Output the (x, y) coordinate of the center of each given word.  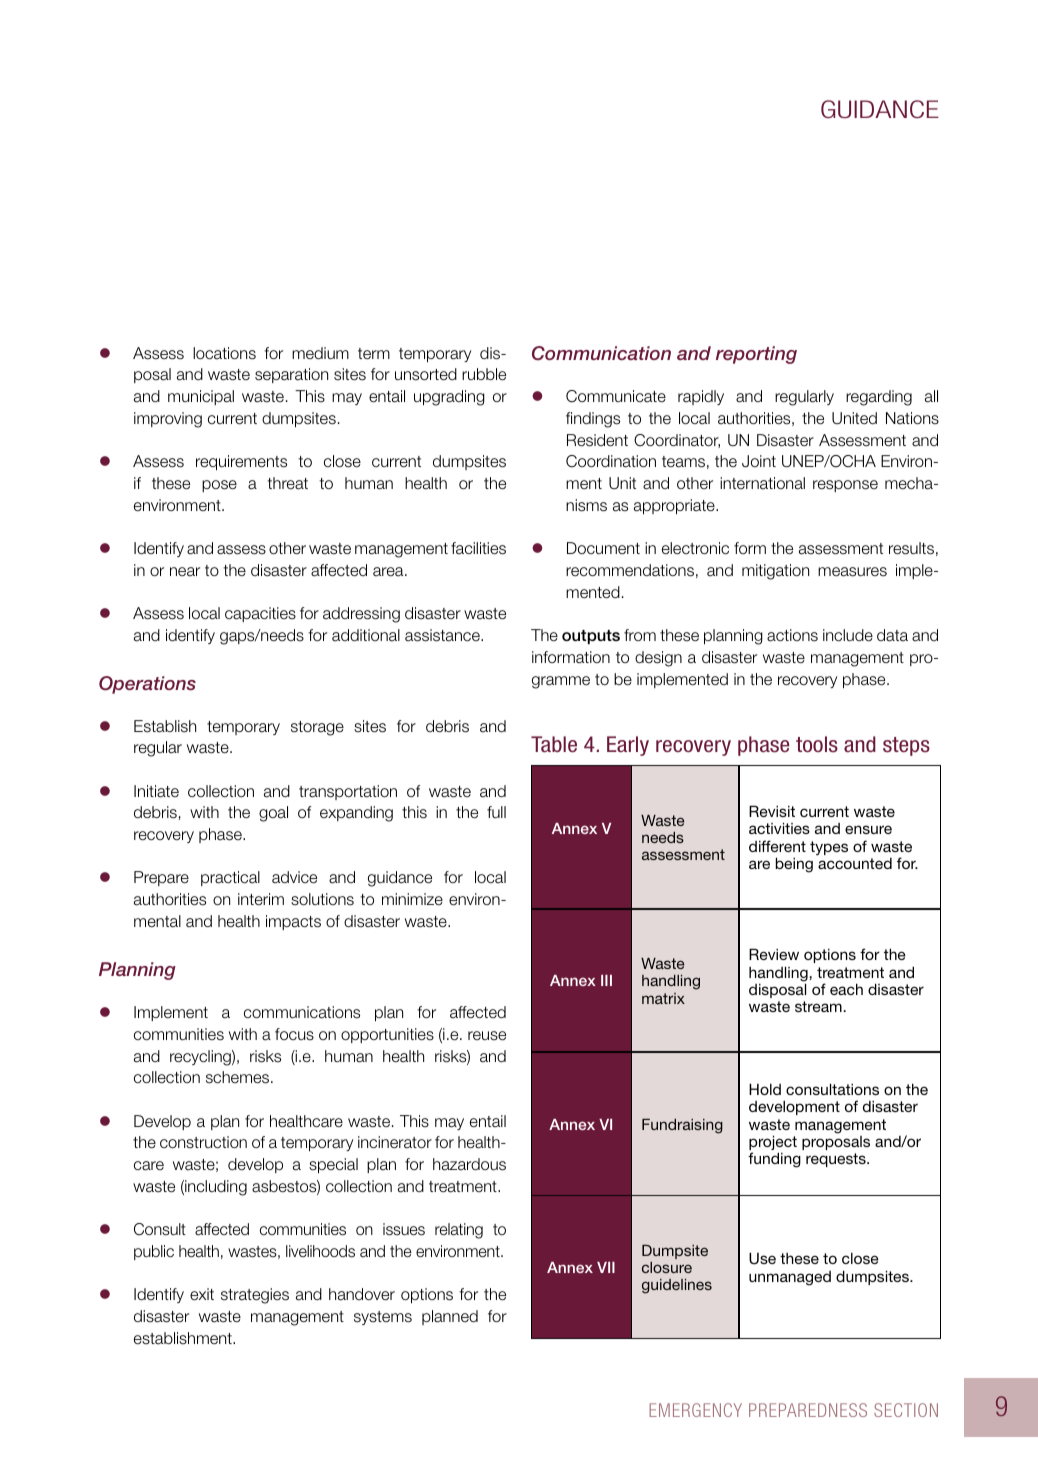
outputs (591, 637)
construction (203, 1142)
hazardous (469, 1164)
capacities (260, 614)
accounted (855, 863)
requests (837, 1160)
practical (230, 878)
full (496, 812)
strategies (255, 1296)
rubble (484, 374)
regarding (879, 398)
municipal (201, 397)
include (848, 635)
